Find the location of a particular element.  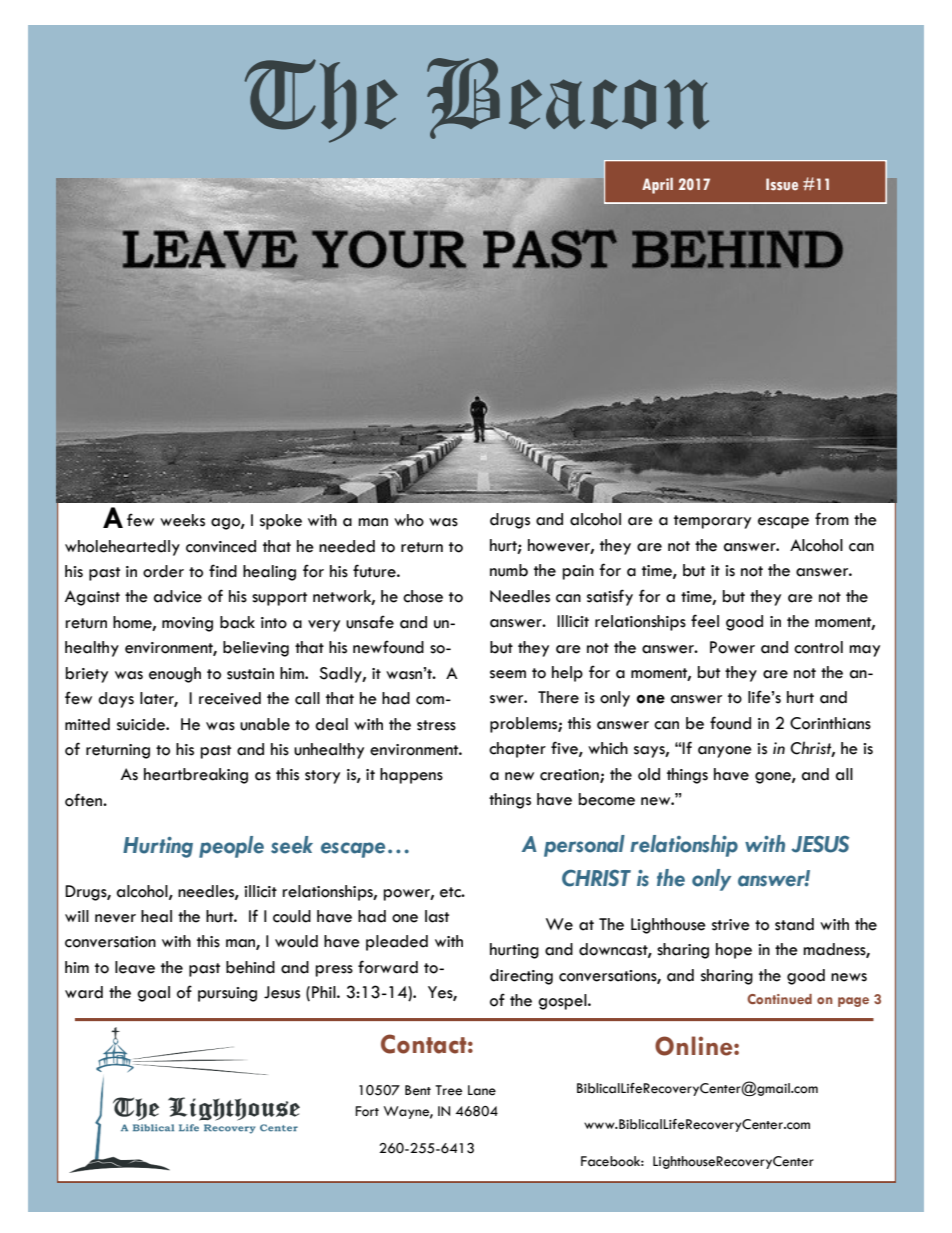

goal is located at coordinates (153, 994).
